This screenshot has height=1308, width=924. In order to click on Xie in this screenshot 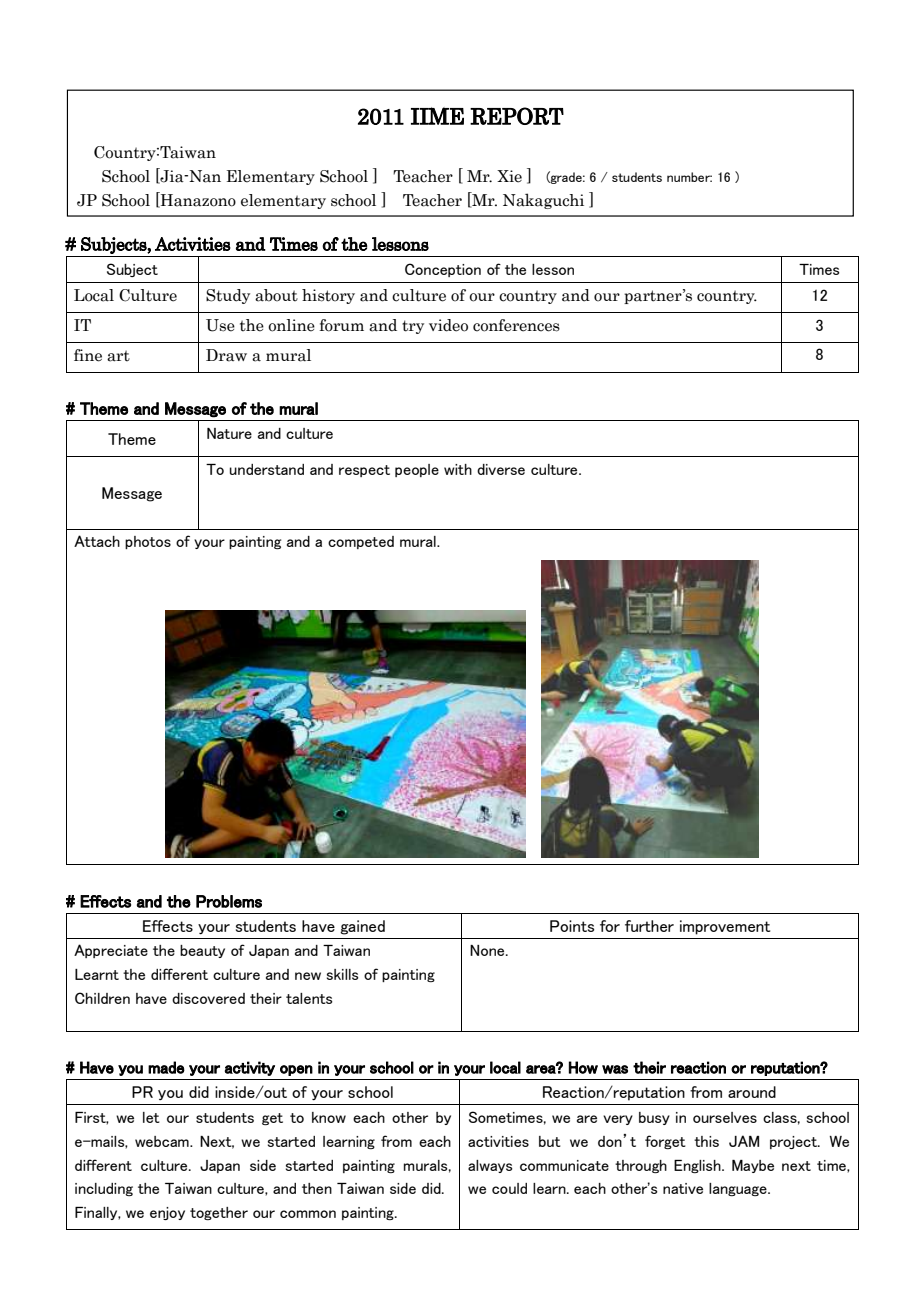, I will do `click(509, 176)`.
